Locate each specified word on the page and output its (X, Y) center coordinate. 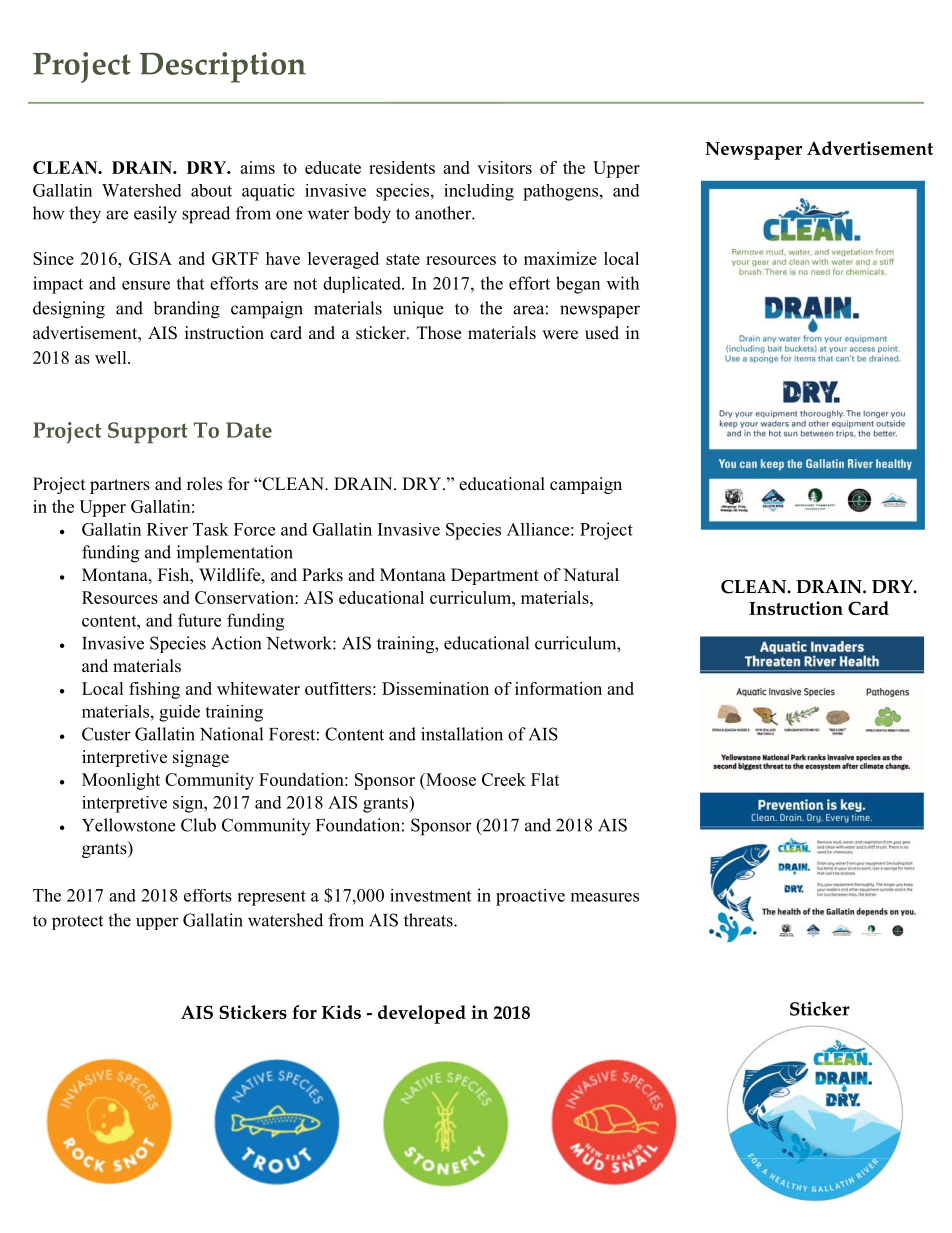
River (167, 529)
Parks (322, 575)
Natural (591, 574)
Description (222, 67)
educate (333, 167)
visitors (504, 167)
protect (77, 922)
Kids (341, 1012)
